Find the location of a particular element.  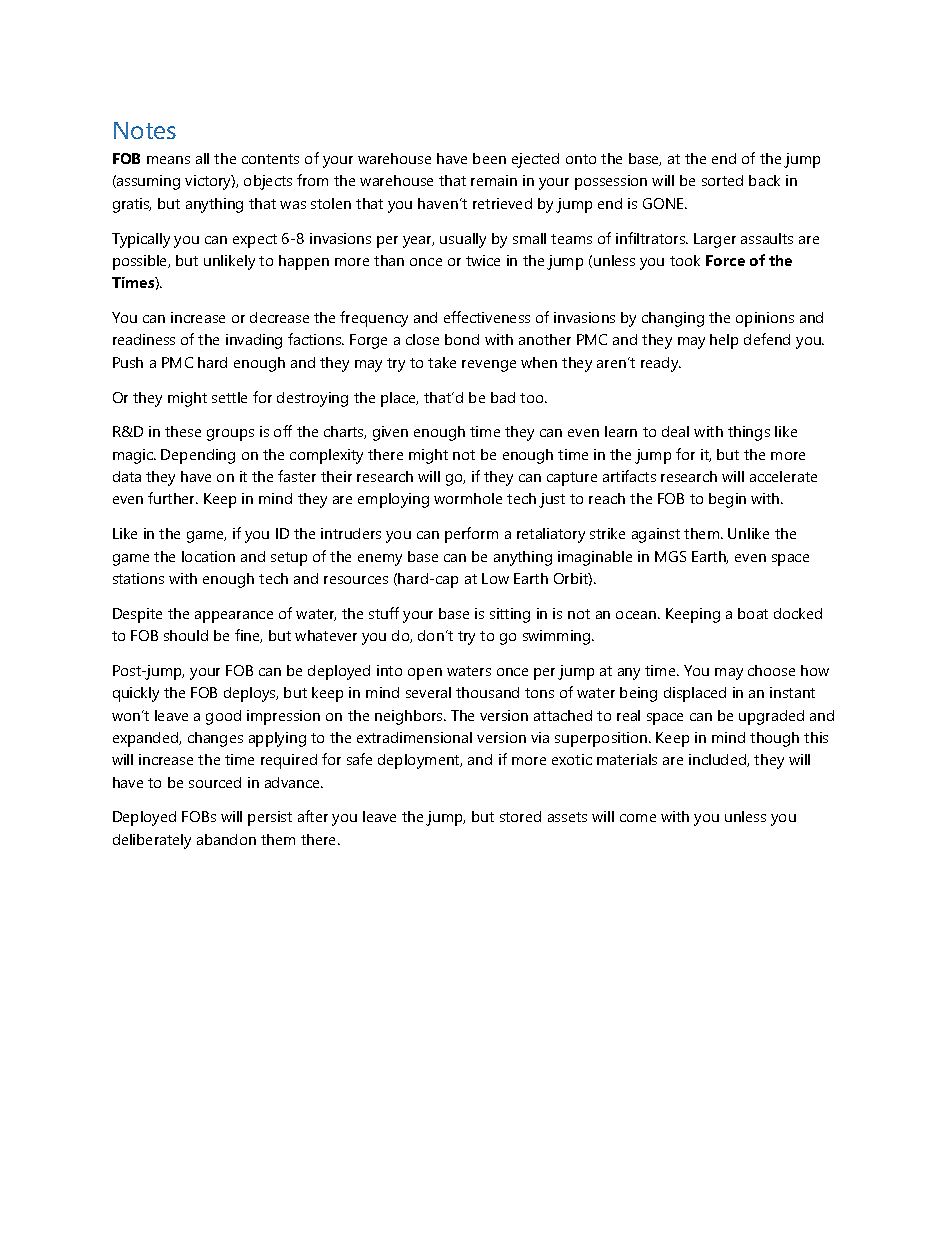

means is located at coordinates (168, 160).
